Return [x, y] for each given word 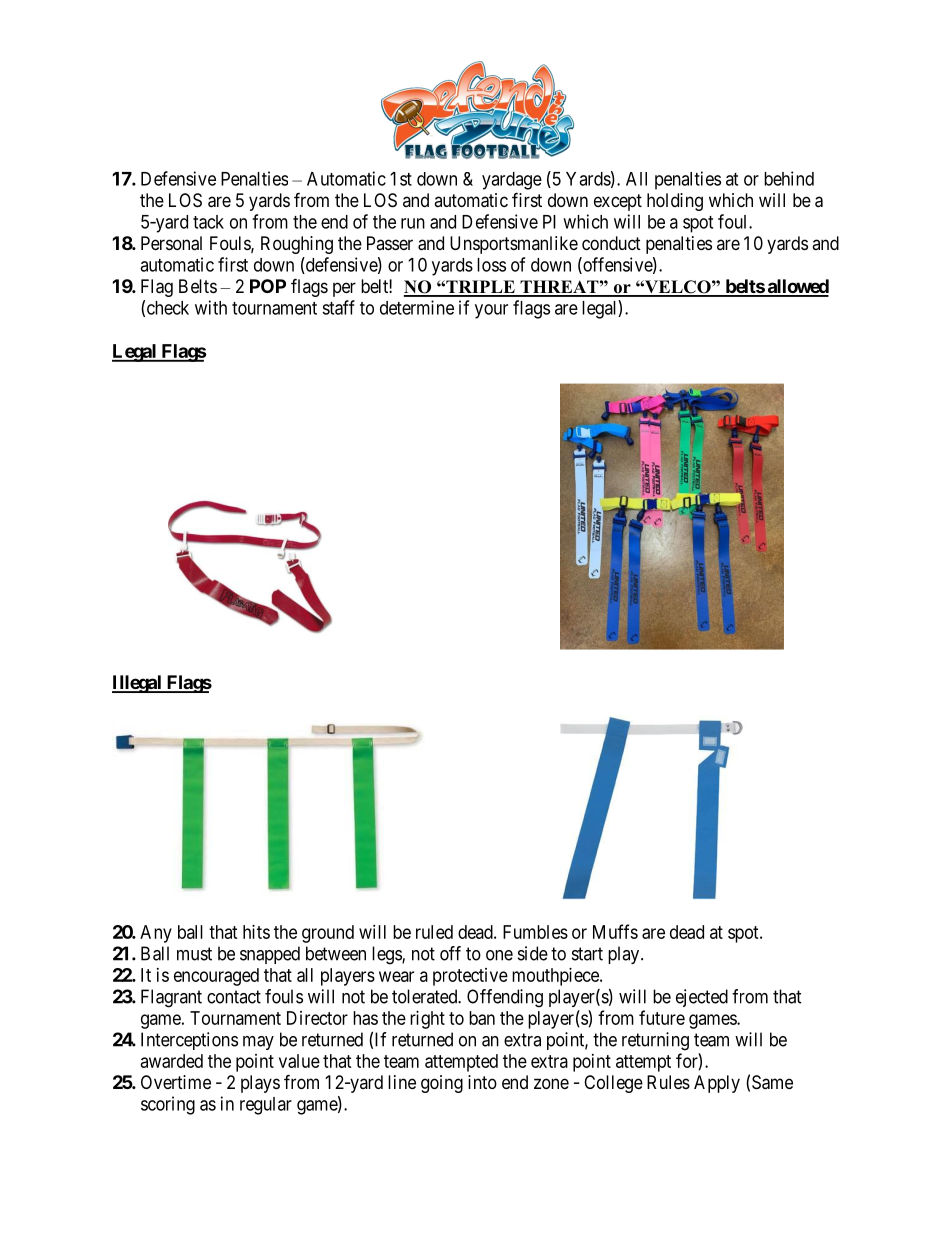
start [587, 954]
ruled [434, 932]
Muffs [615, 931]
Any [156, 934]
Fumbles [535, 932]
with [211, 307]
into [482, 1082]
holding [675, 202]
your [491, 311]
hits [256, 932]
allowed [797, 287]
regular [266, 1106]
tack [208, 222]
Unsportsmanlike [514, 245]
